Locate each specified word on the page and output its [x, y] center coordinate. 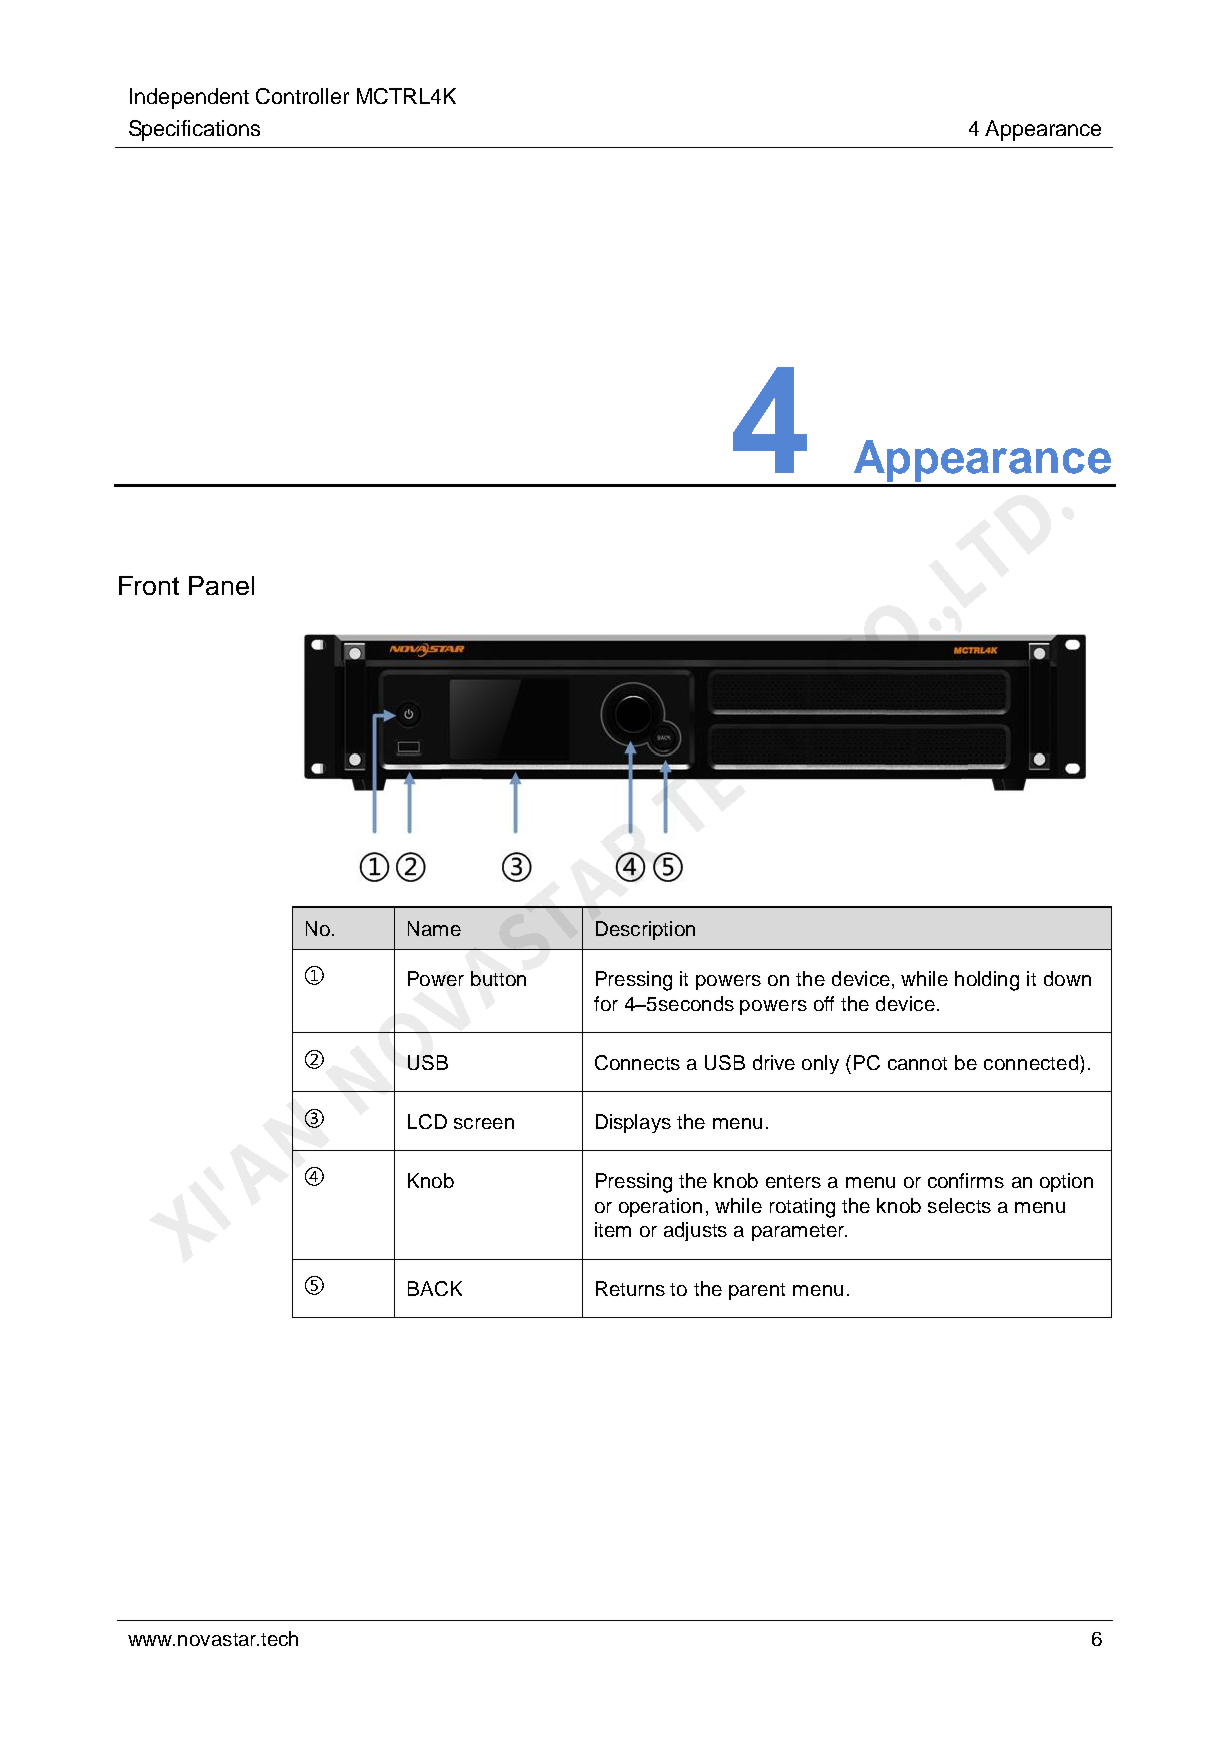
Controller [302, 96]
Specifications [194, 130]
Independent [189, 98]
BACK [435, 1288]
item [613, 1229]
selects [959, 1205]
